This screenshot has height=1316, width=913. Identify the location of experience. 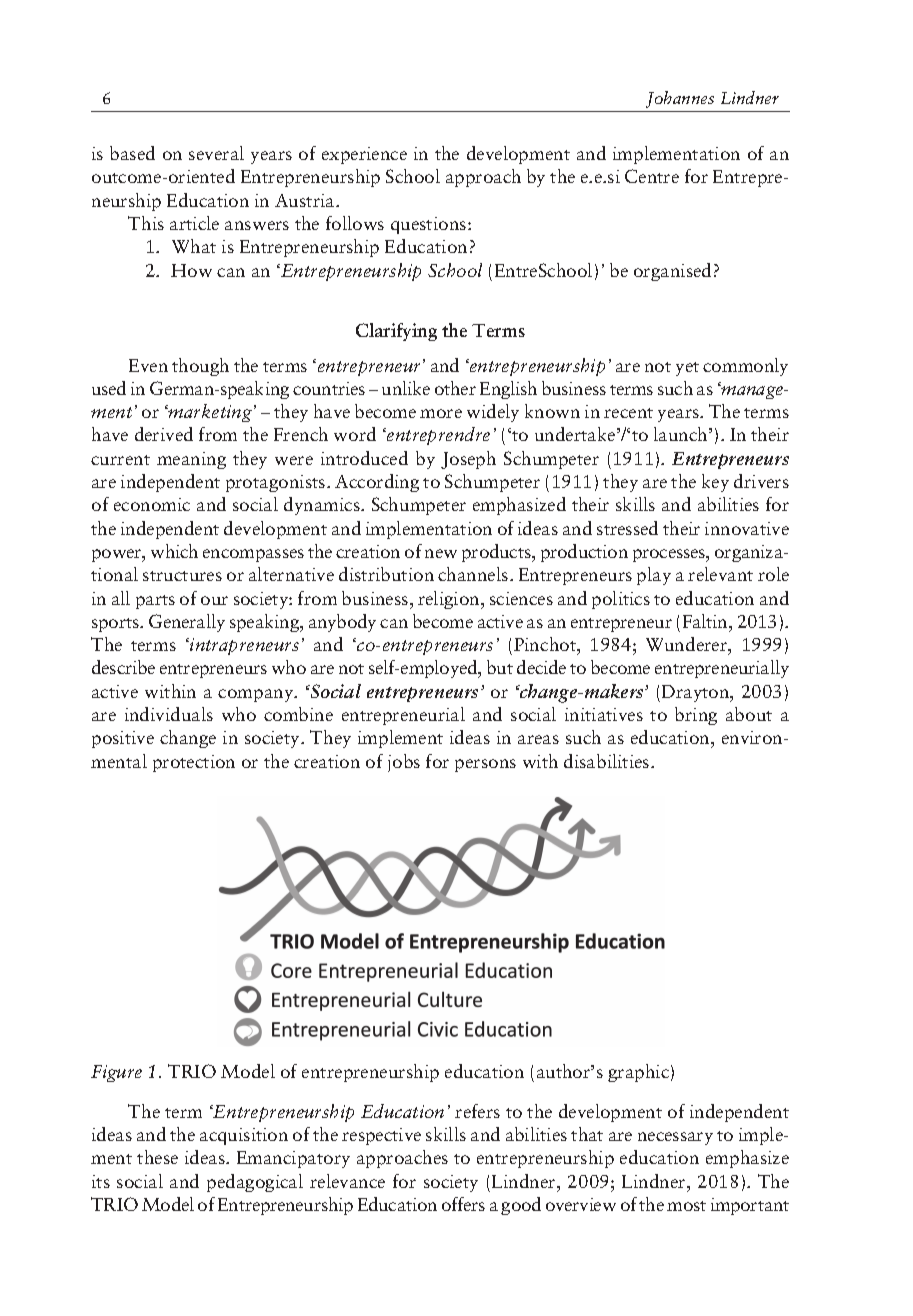
(364, 155).
